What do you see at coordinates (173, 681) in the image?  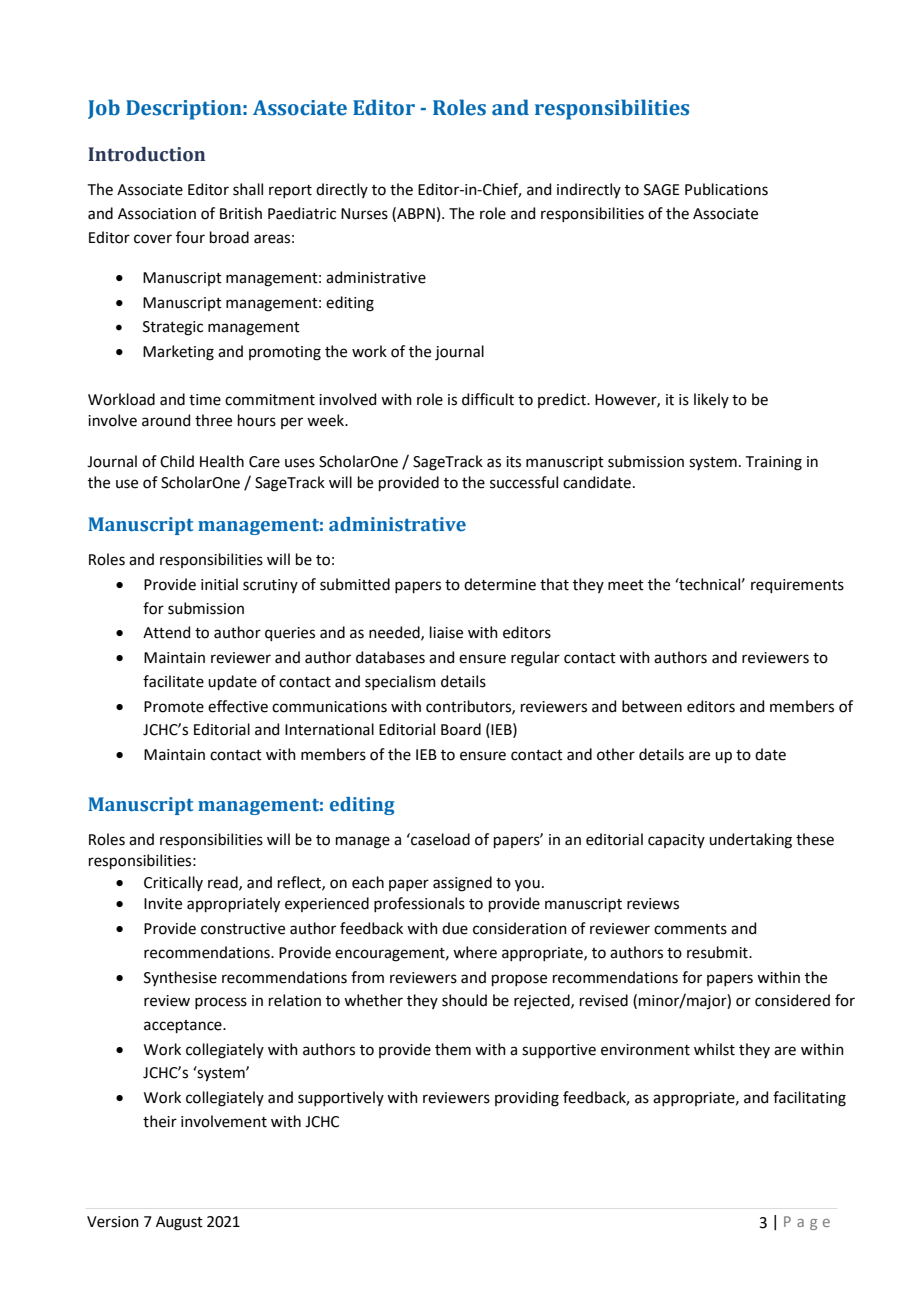 I see `facilitate` at bounding box center [173, 681].
